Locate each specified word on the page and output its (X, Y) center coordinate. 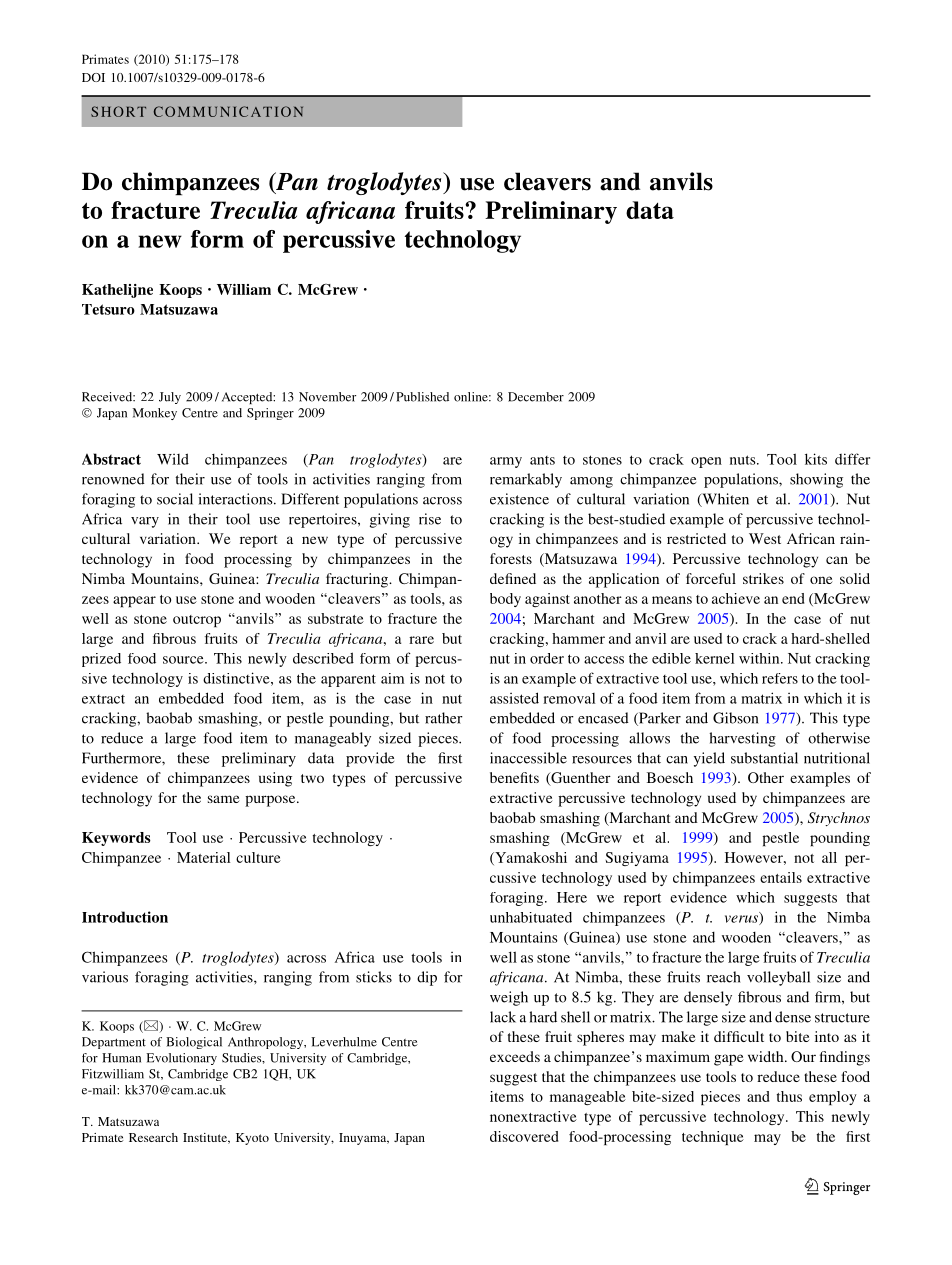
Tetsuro (108, 309)
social (175, 499)
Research (153, 1137)
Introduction (125, 917)
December (536, 397)
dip (427, 978)
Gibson (735, 718)
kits (816, 459)
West (765, 538)
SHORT (118, 111)
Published (422, 397)
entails (781, 877)
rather (444, 718)
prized (101, 660)
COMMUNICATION (228, 111)
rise (430, 519)
